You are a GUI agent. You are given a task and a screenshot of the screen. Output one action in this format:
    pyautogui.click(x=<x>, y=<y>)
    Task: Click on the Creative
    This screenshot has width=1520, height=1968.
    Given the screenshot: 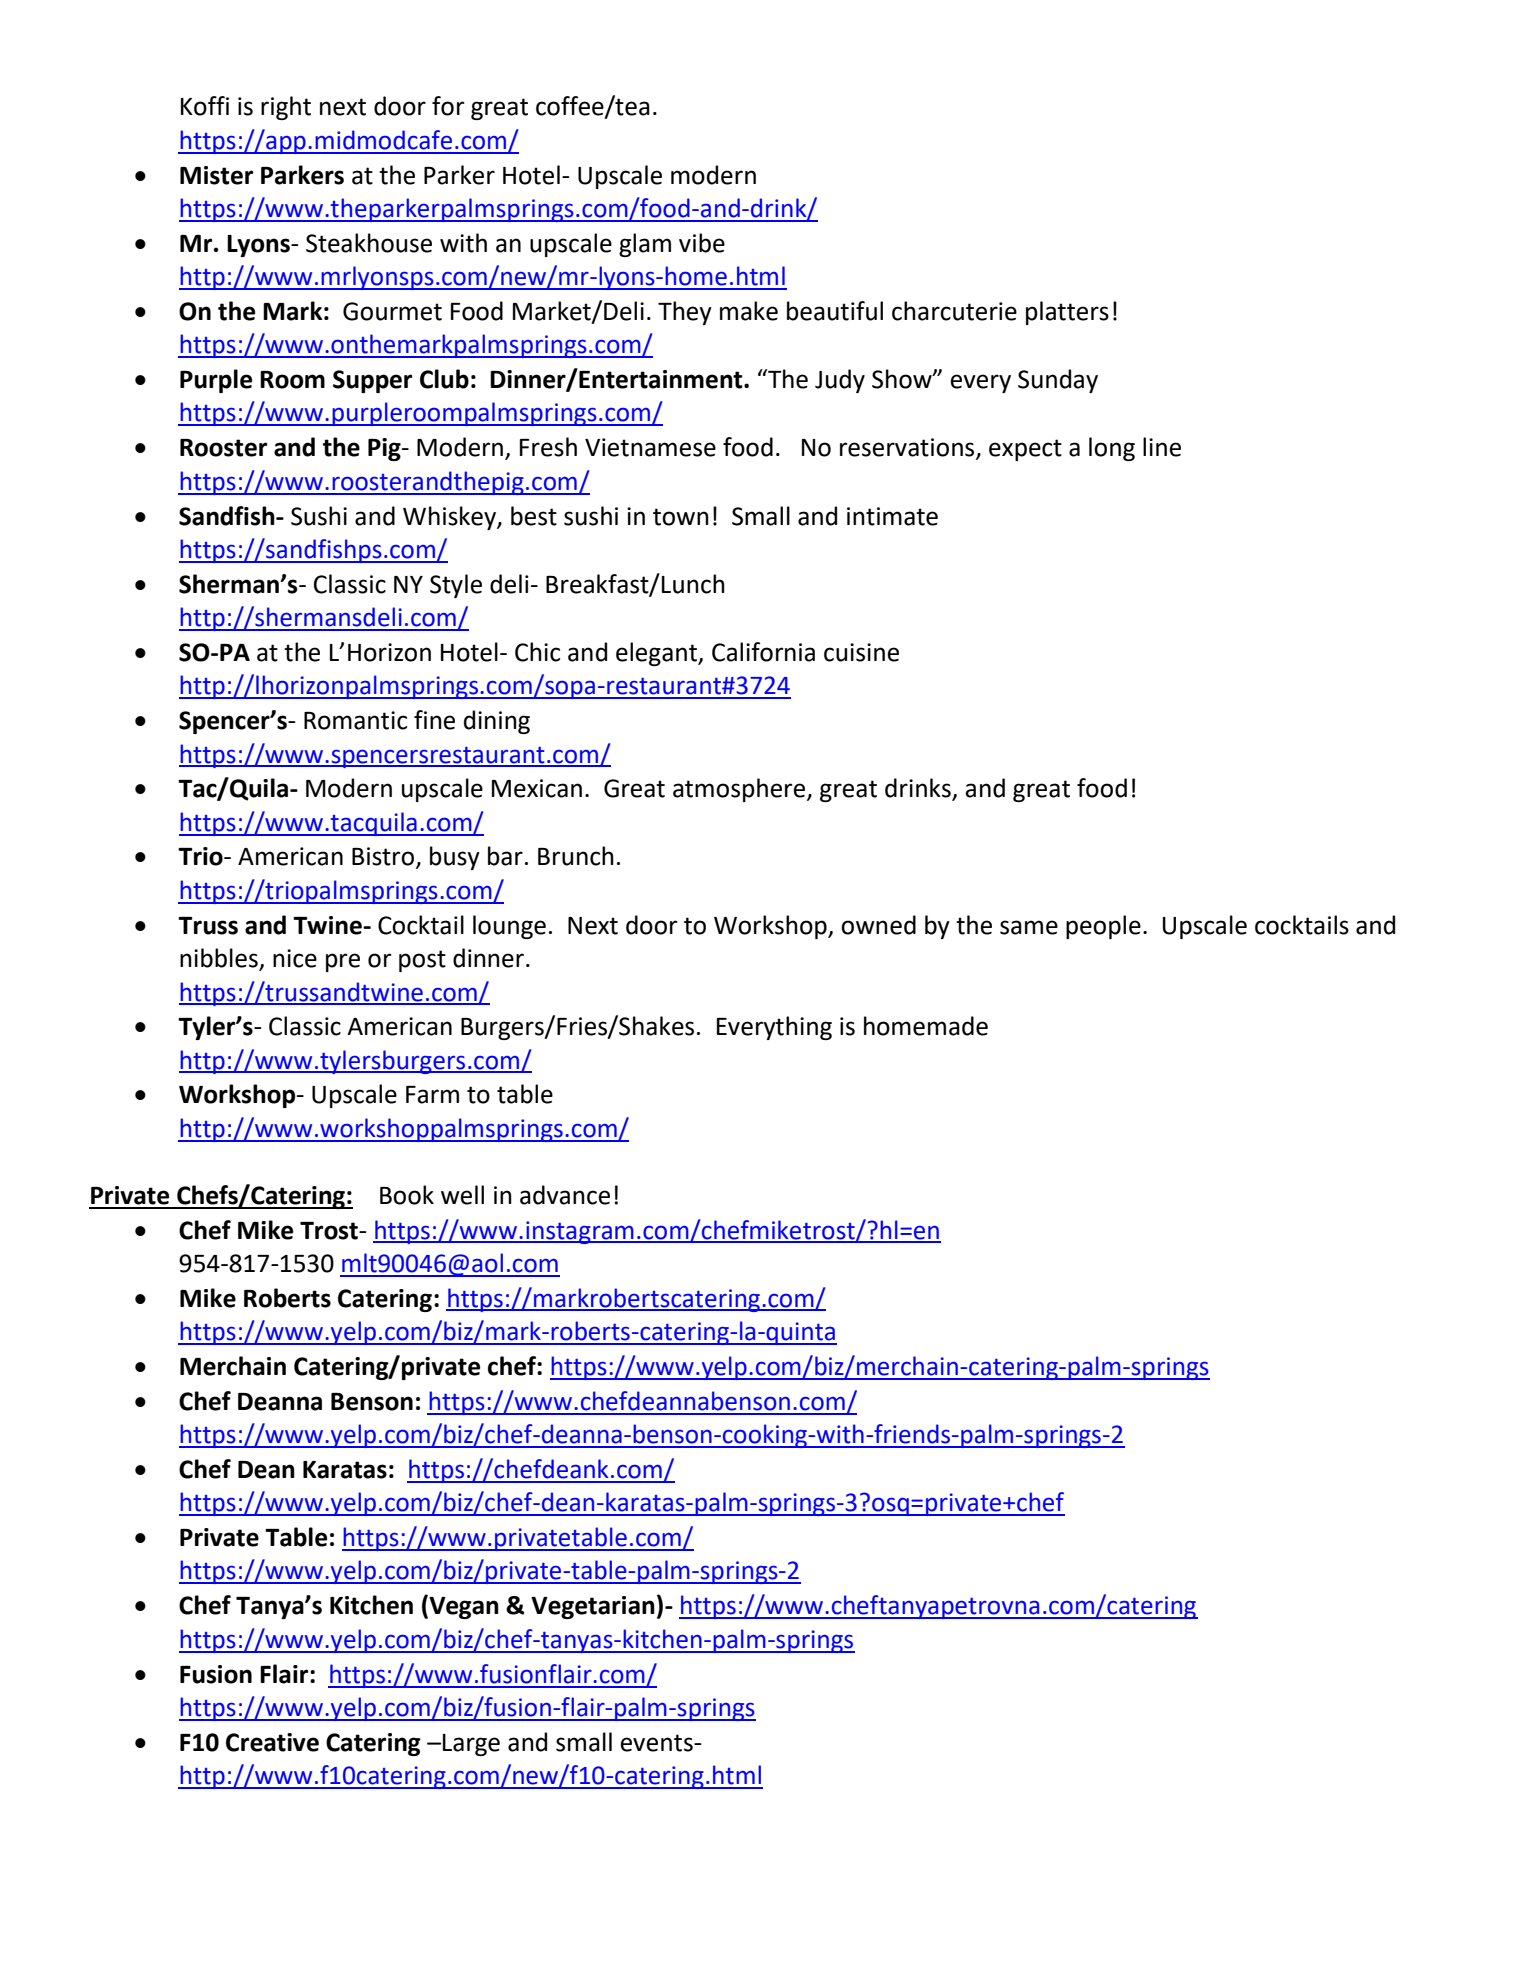 What is the action you would take?
    pyautogui.click(x=272, y=1742)
